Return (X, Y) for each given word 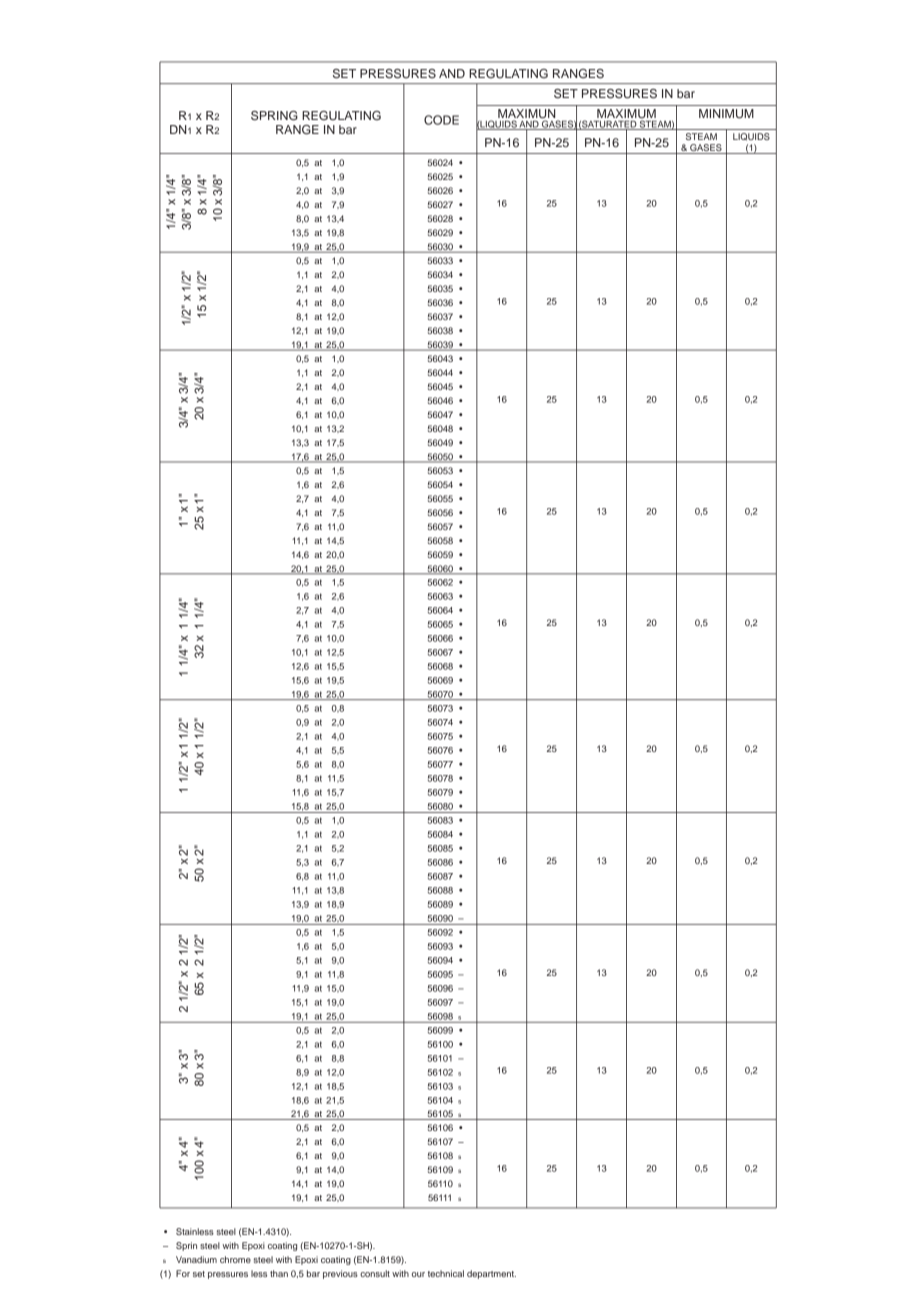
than (279, 1273)
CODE (441, 120)
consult (375, 1273)
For (183, 1273)
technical (446, 1273)
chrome (235, 1259)
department (491, 1274)
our (418, 1274)
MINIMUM (726, 114)
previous (340, 1274)
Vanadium (196, 1259)
